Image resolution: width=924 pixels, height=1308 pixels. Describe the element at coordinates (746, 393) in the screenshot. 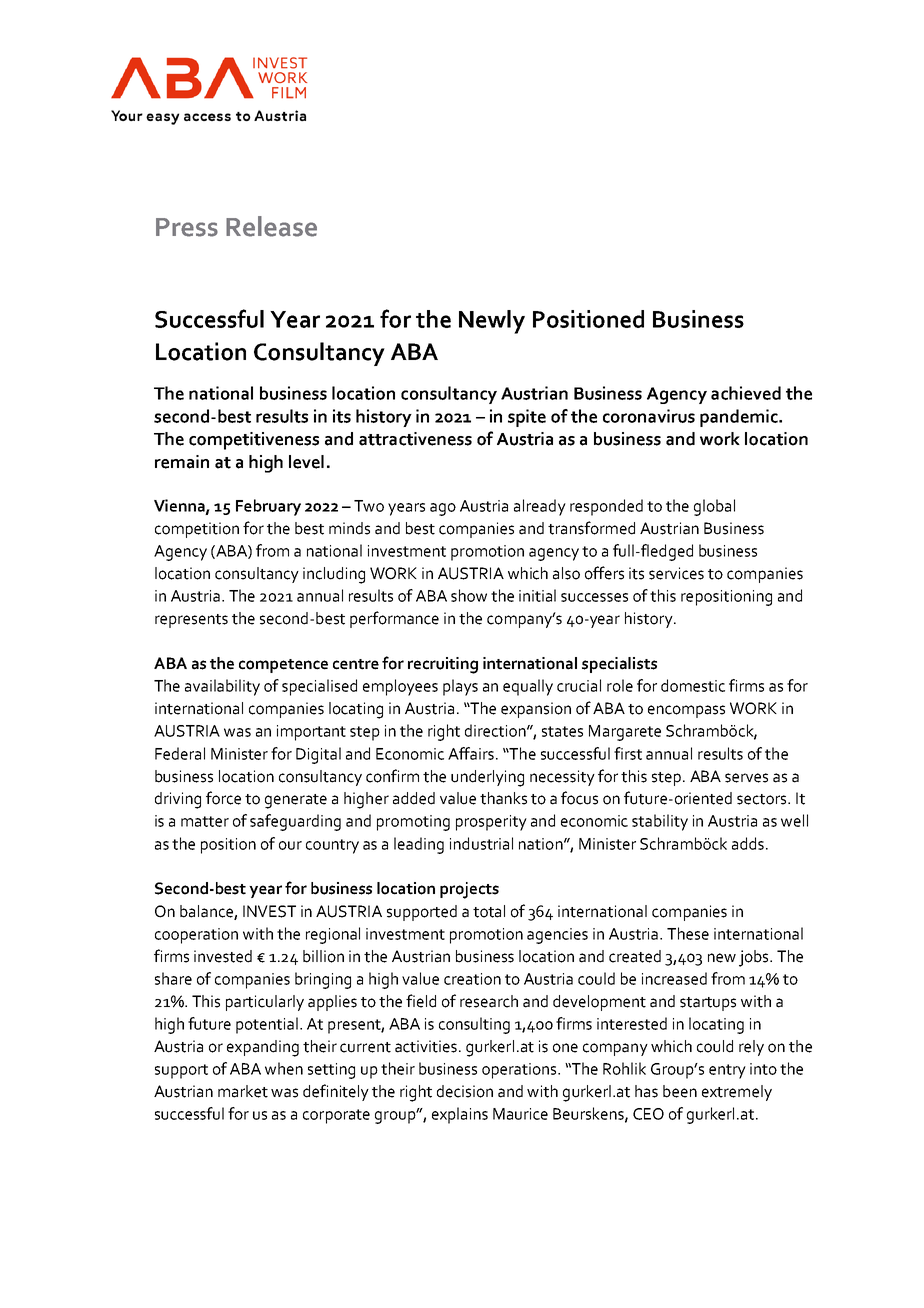

I see `achieved` at that location.
